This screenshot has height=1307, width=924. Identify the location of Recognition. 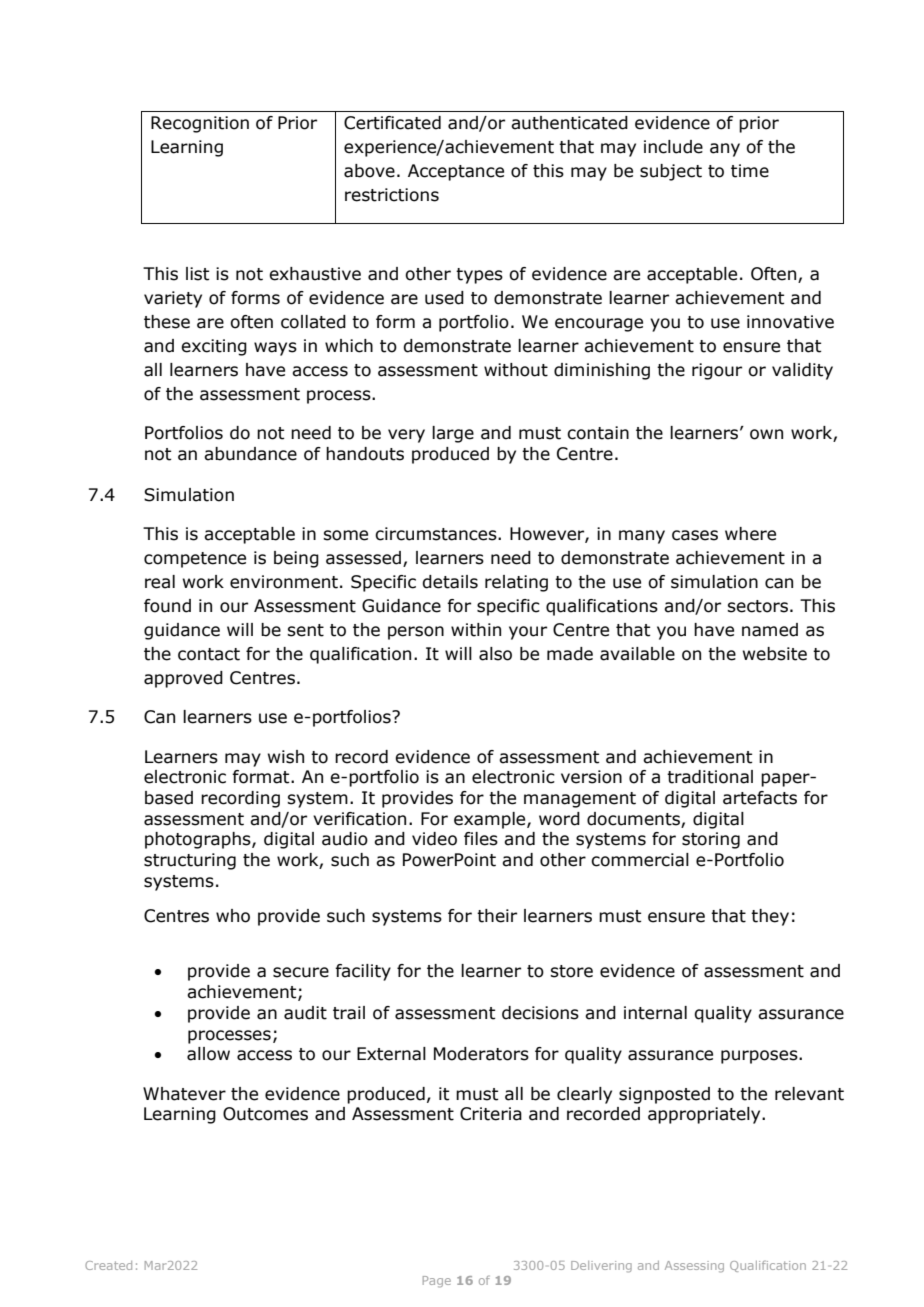
(200, 124).
